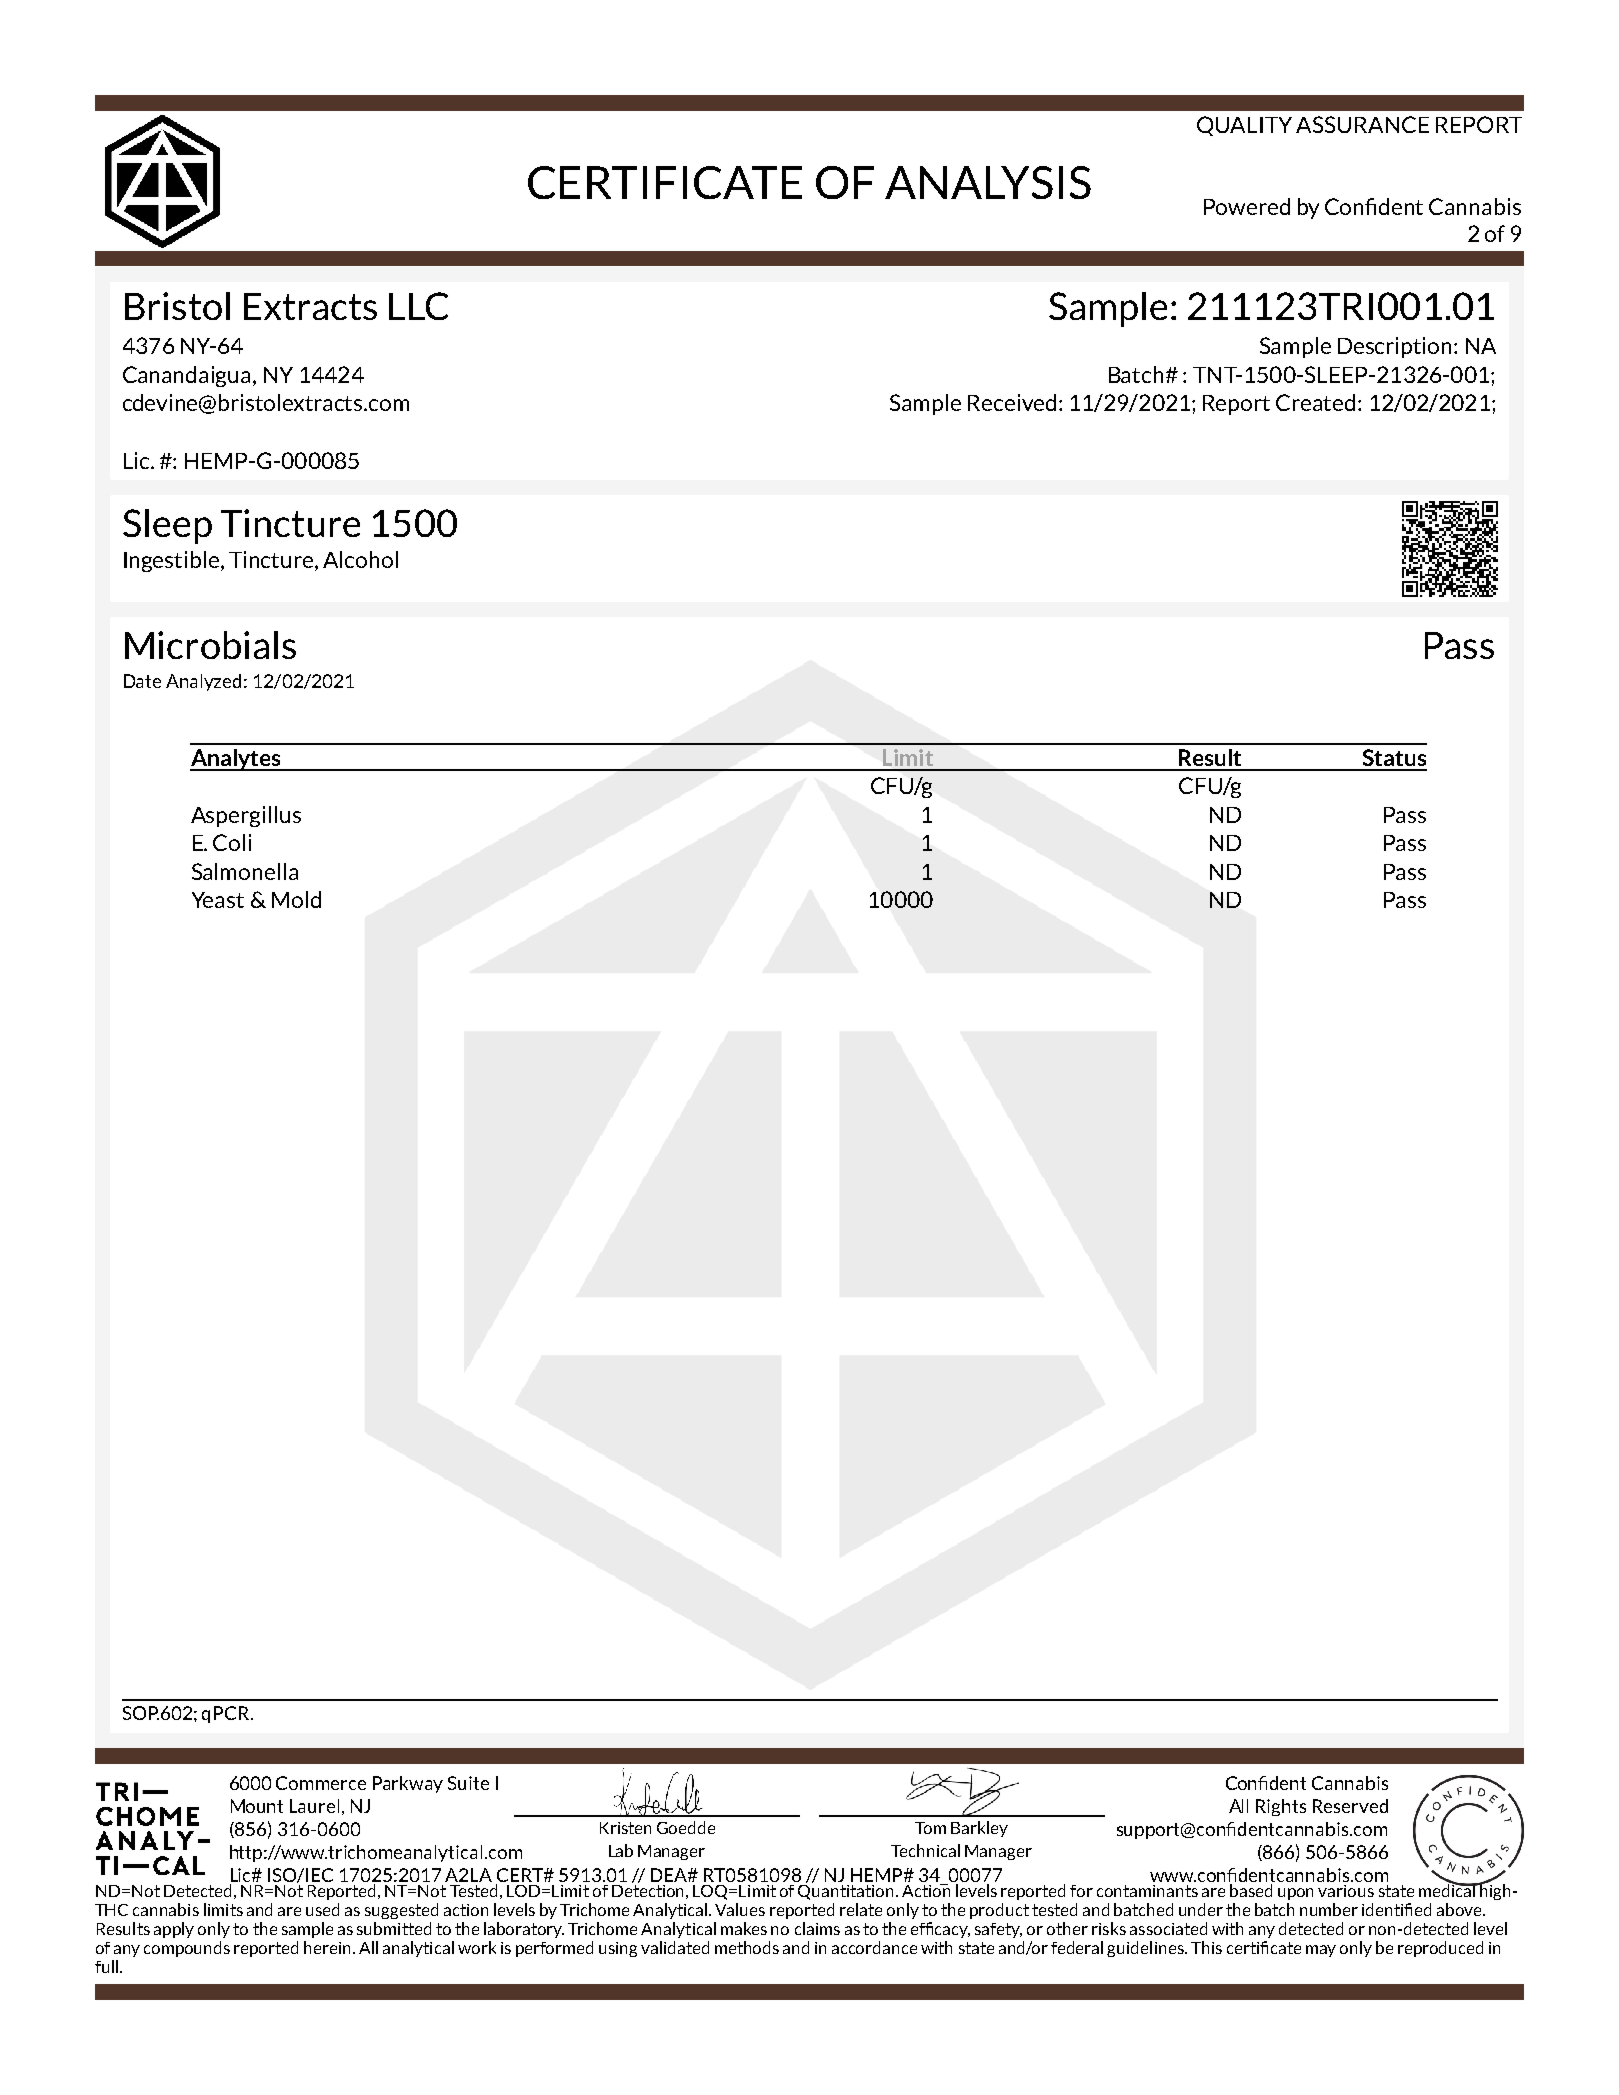  Describe the element at coordinates (817, 1928) in the page. I see `claims` at that location.
